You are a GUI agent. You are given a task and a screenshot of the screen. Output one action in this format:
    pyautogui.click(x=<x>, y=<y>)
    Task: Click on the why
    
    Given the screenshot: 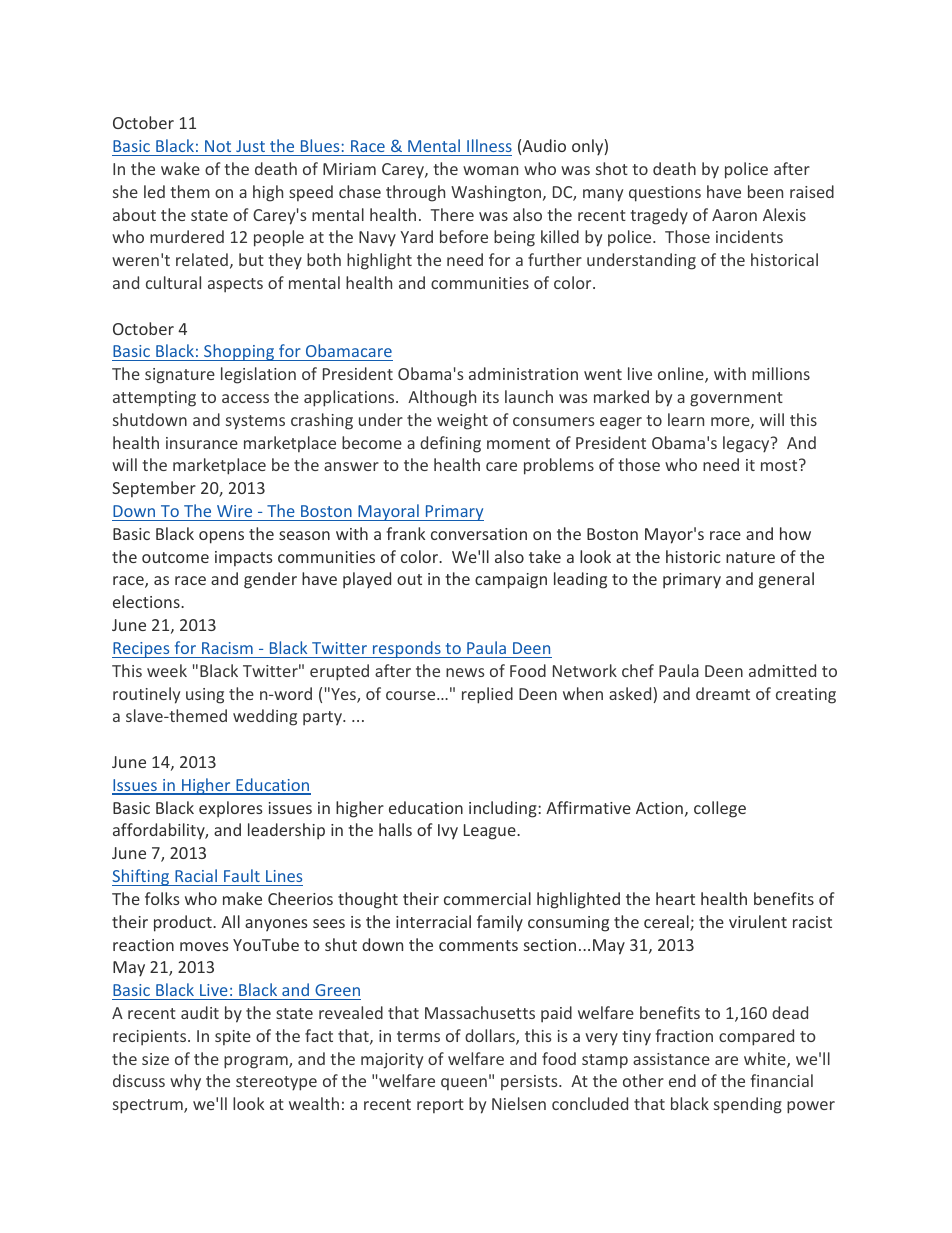 What is the action you would take?
    pyautogui.click(x=185, y=1082)
